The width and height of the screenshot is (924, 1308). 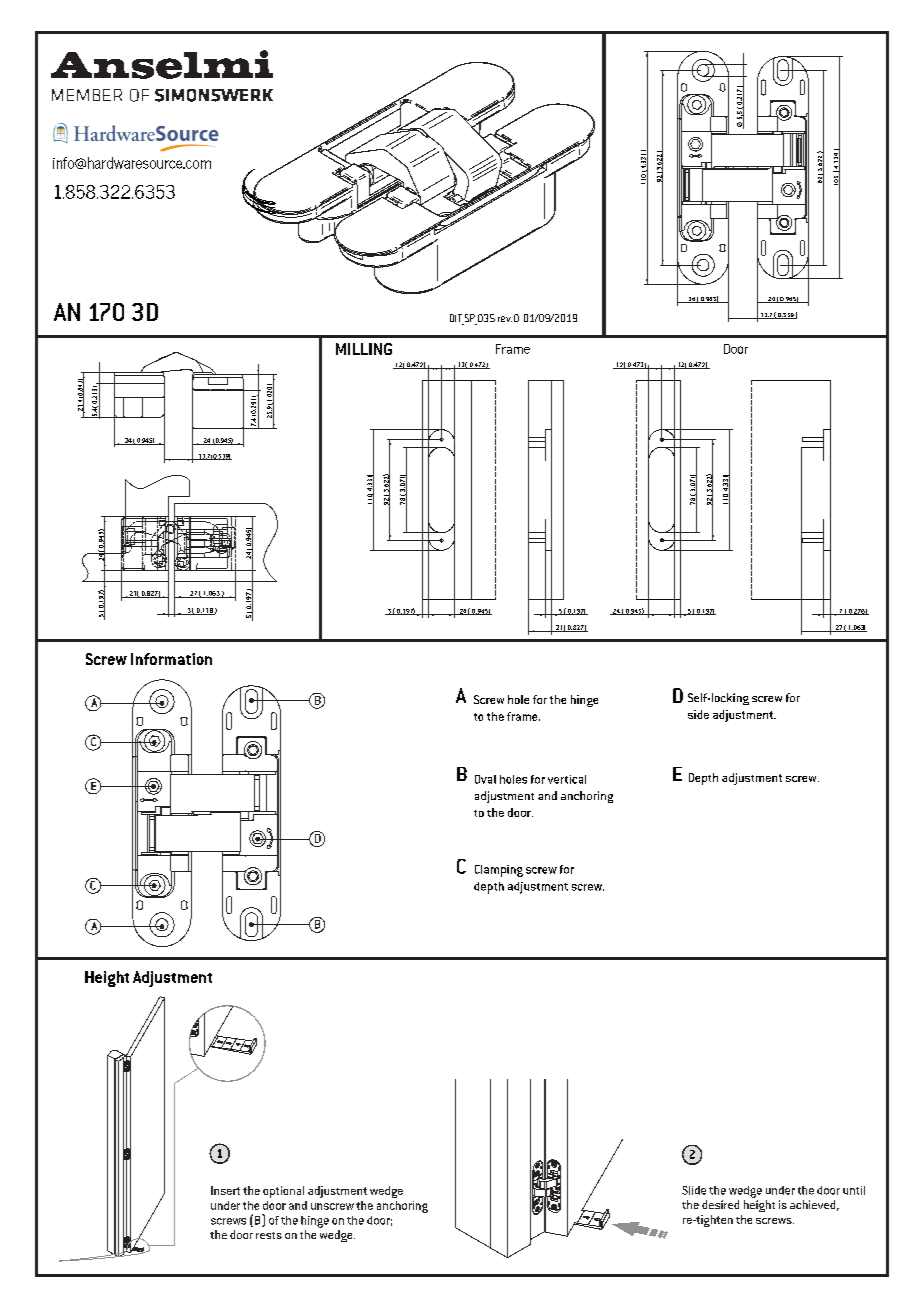 I want to click on MILLING, so click(x=364, y=349).
